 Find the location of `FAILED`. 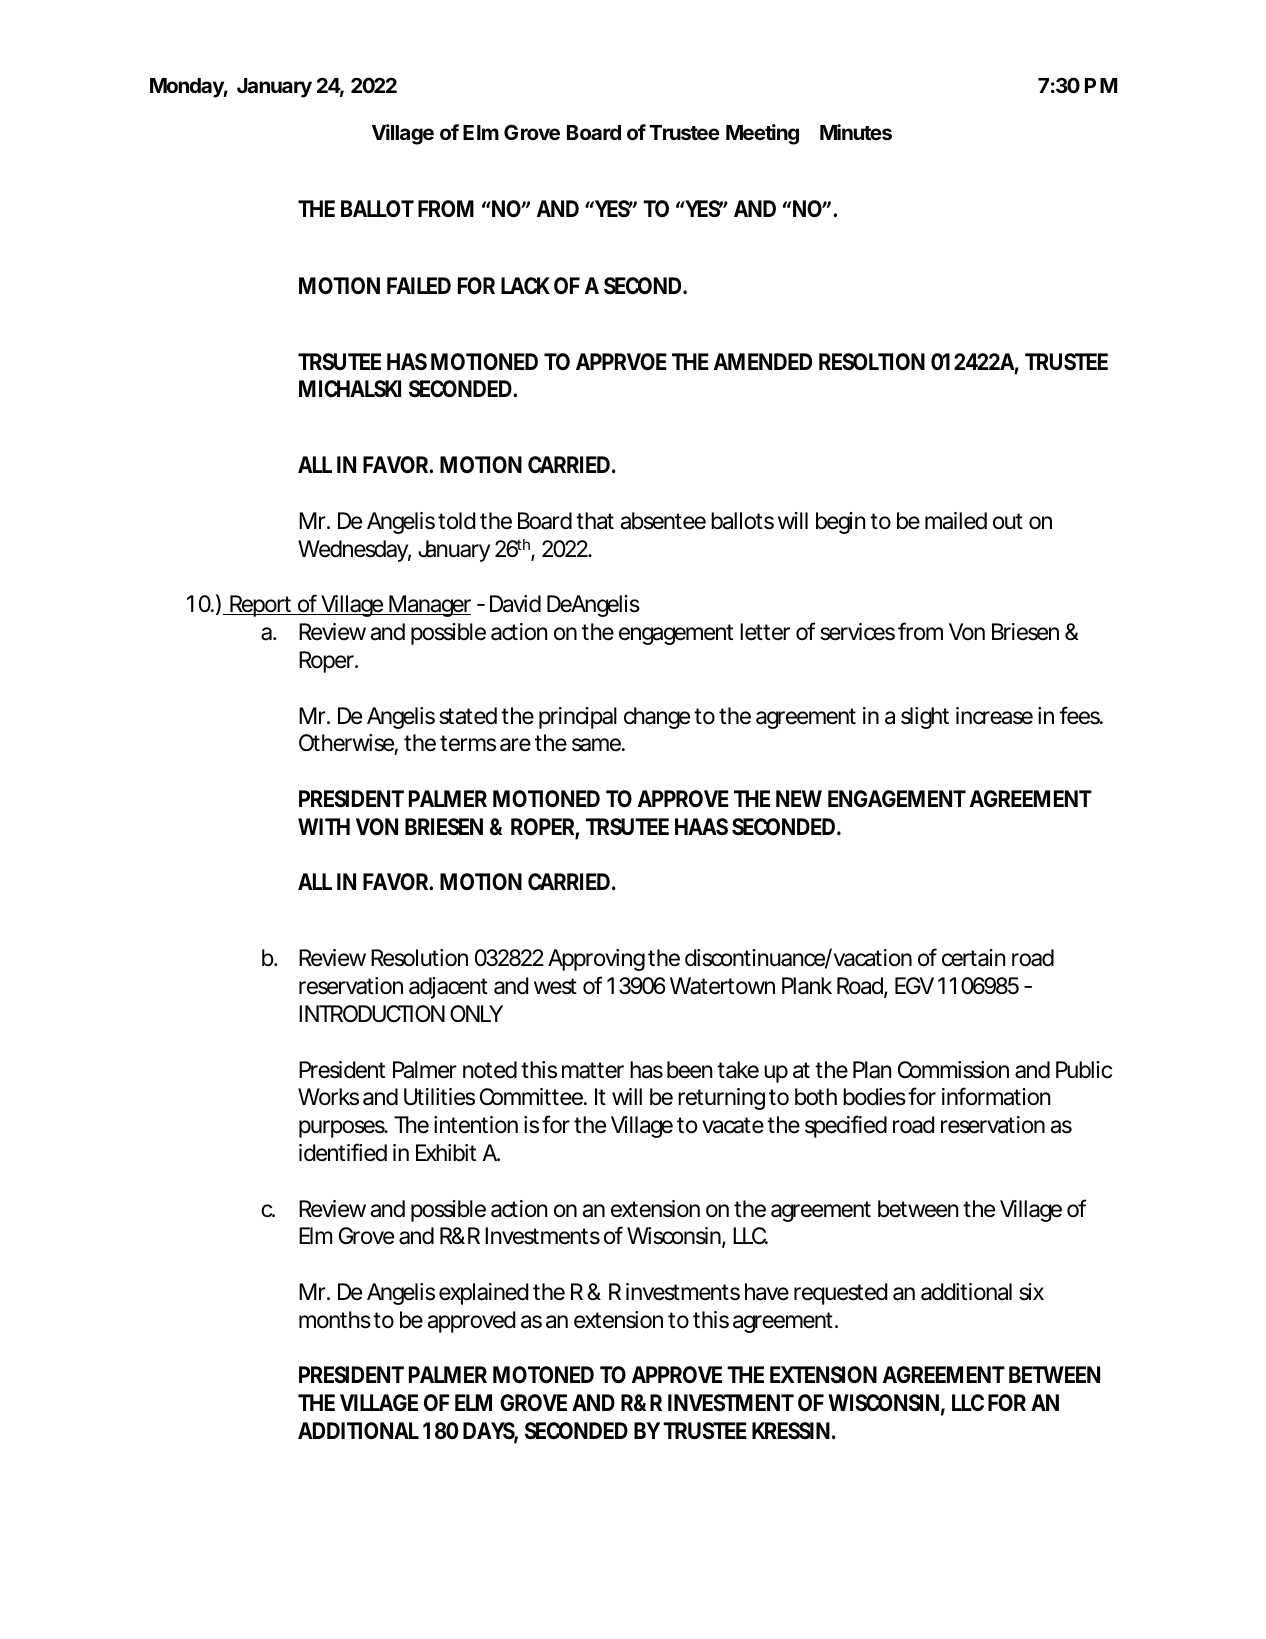

FAILED is located at coordinates (419, 285).
